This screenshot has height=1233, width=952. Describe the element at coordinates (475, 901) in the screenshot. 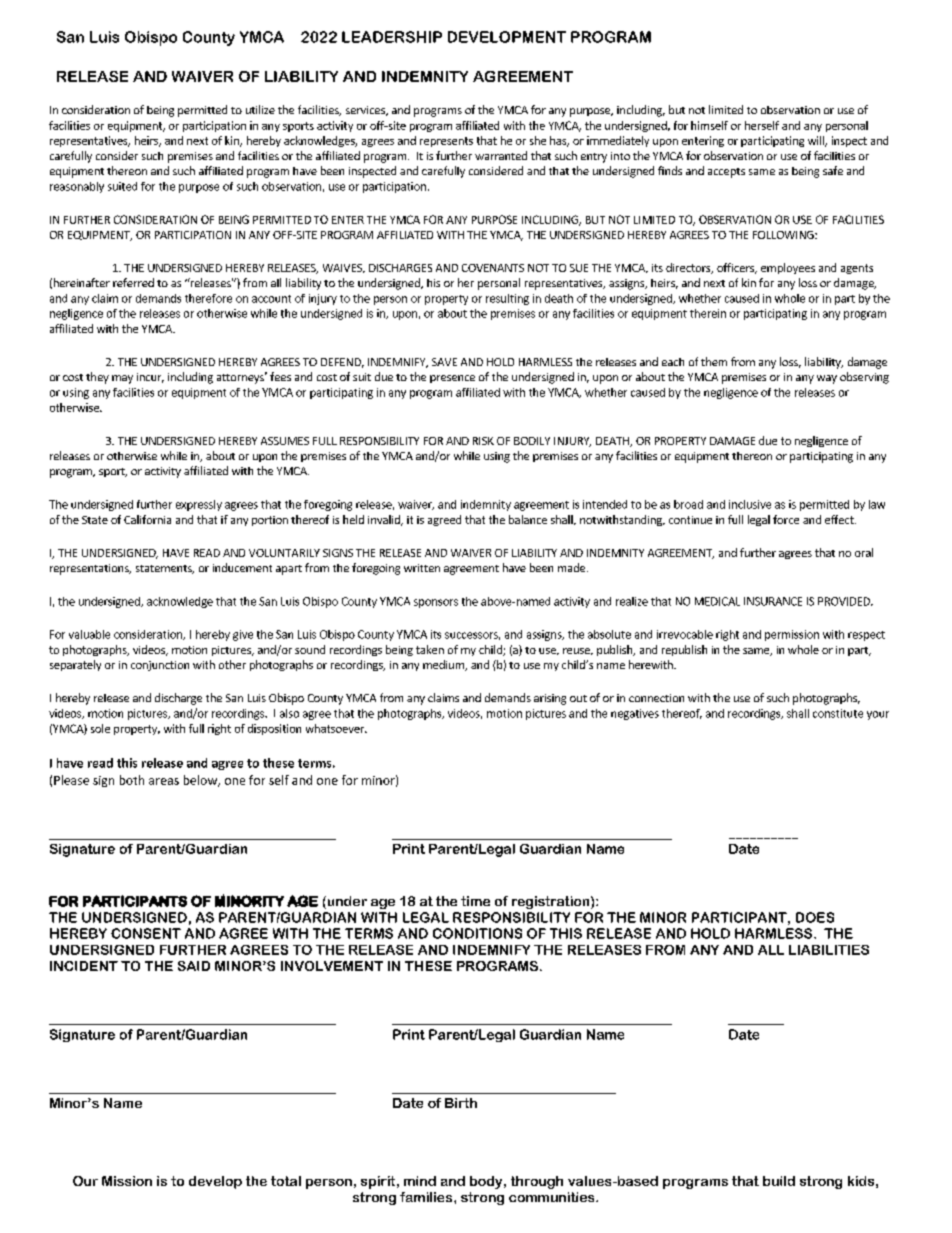

I see `time` at that location.
